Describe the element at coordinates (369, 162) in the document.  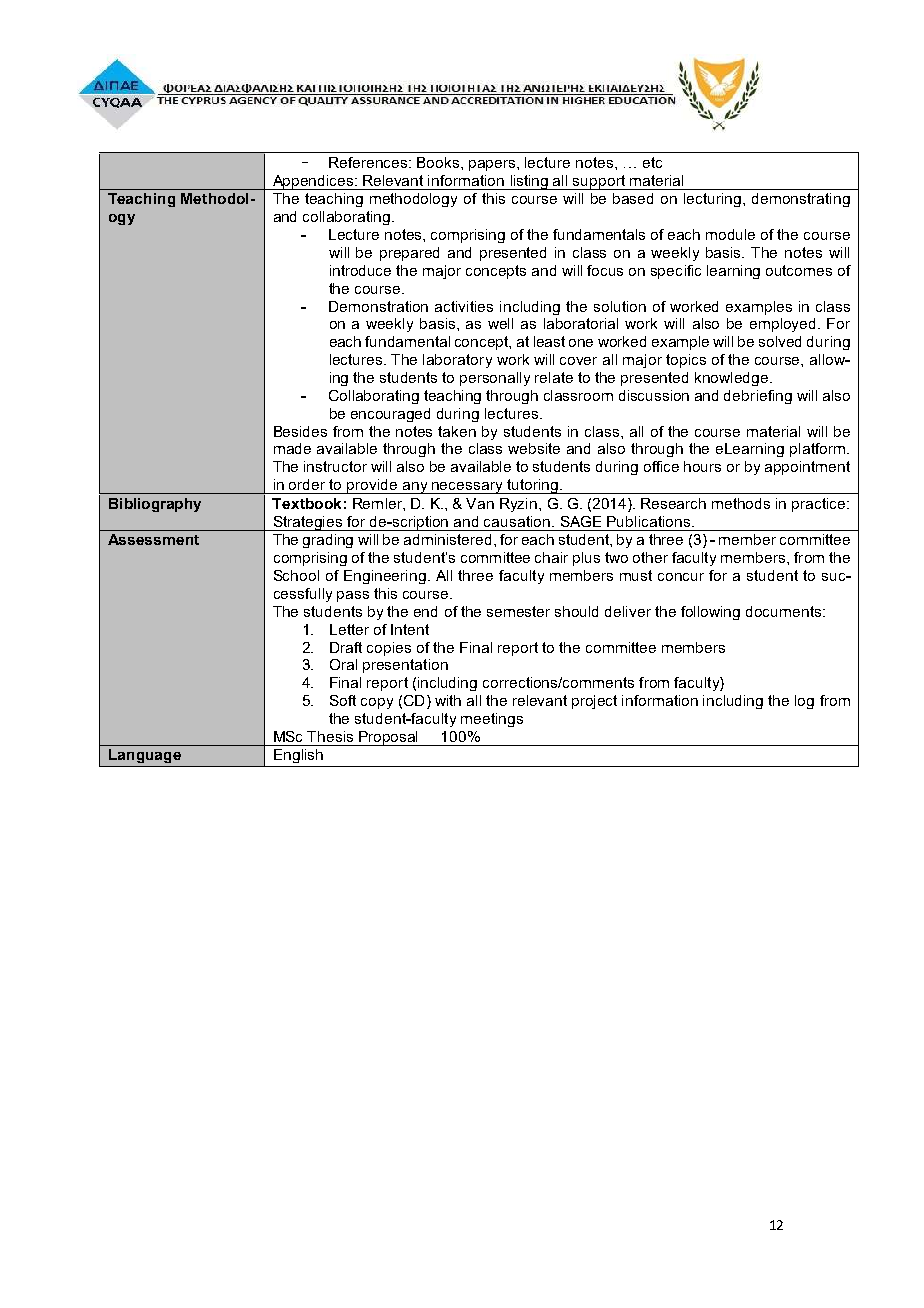
I see `References` at that location.
